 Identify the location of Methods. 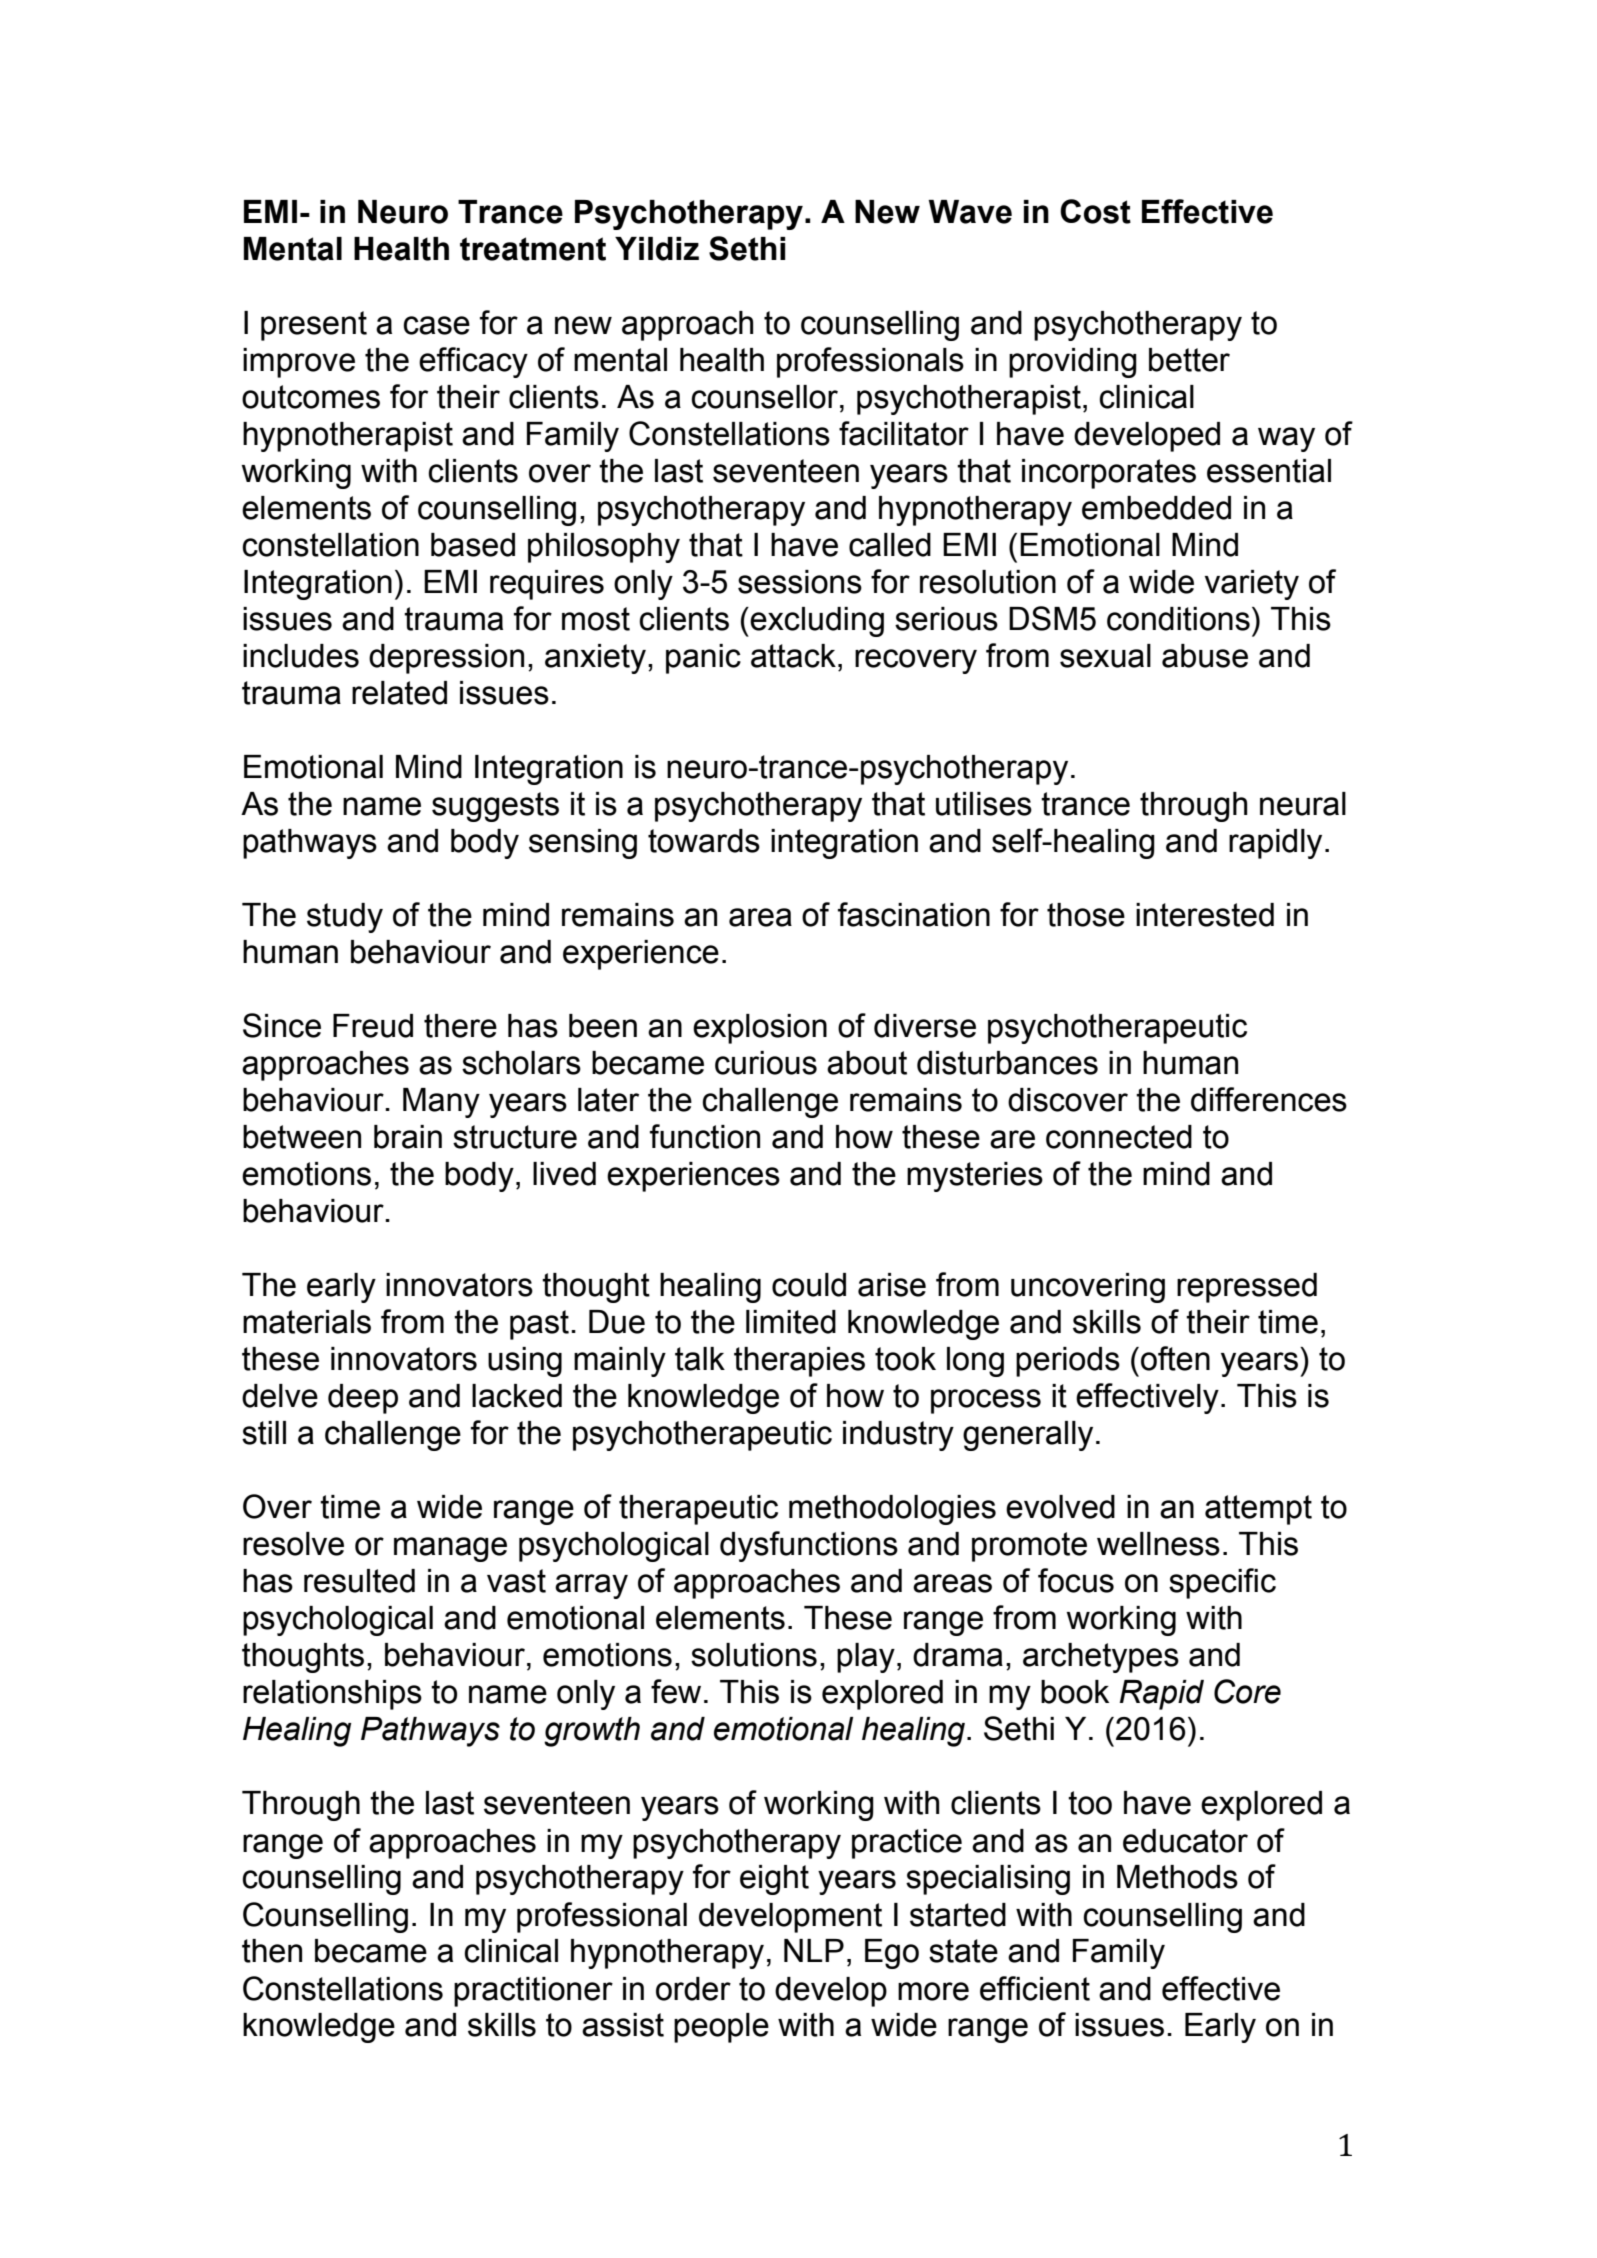
(1177, 1877).
